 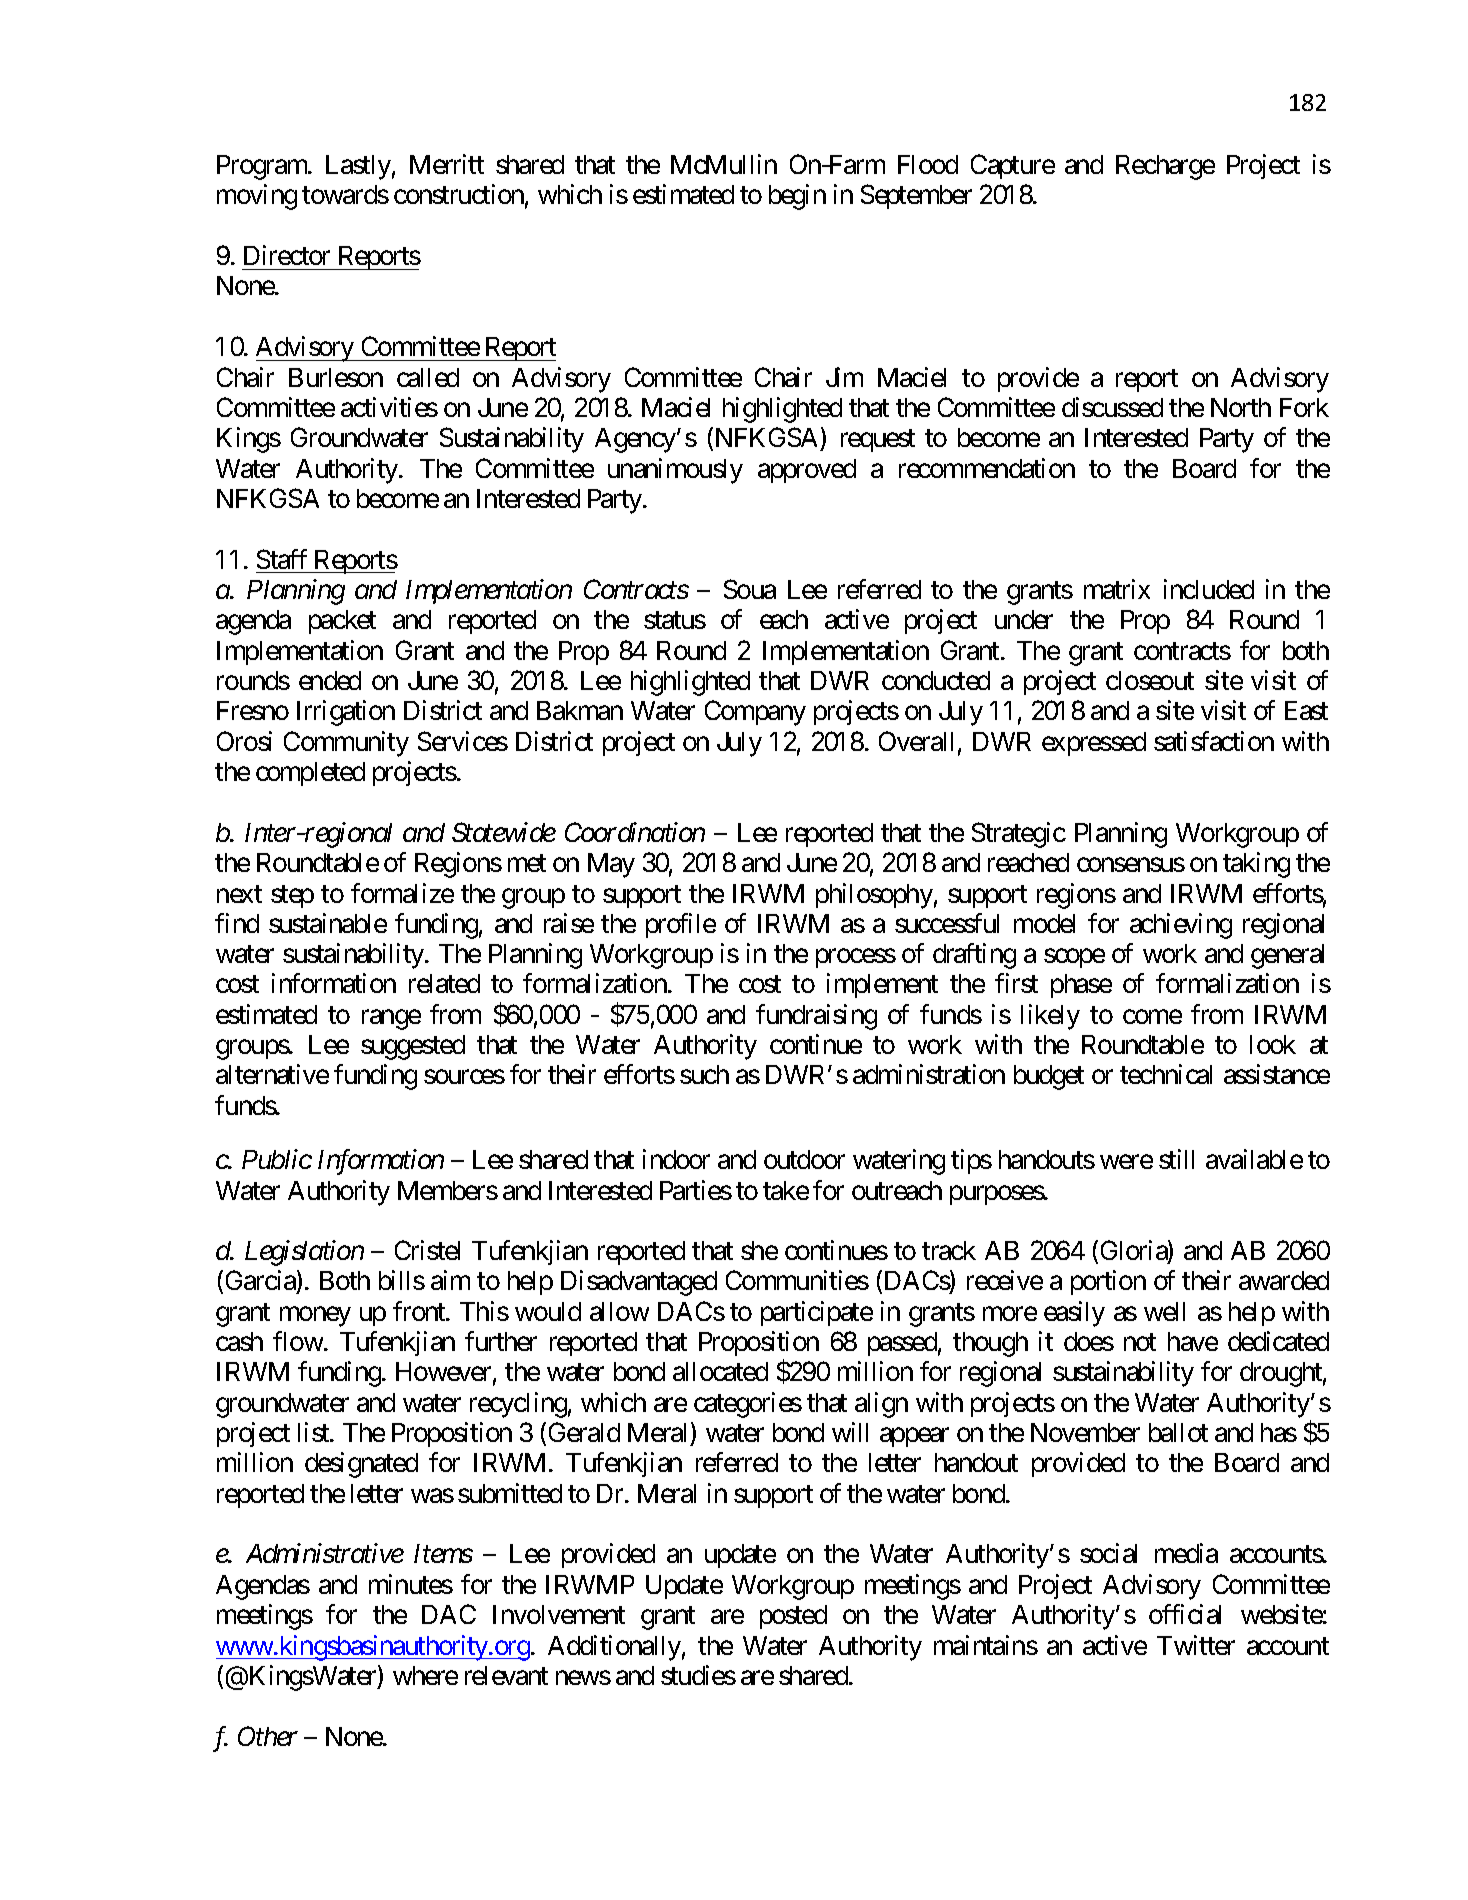 What do you see at coordinates (1181, 926) in the document?
I see `achieving` at bounding box center [1181, 926].
